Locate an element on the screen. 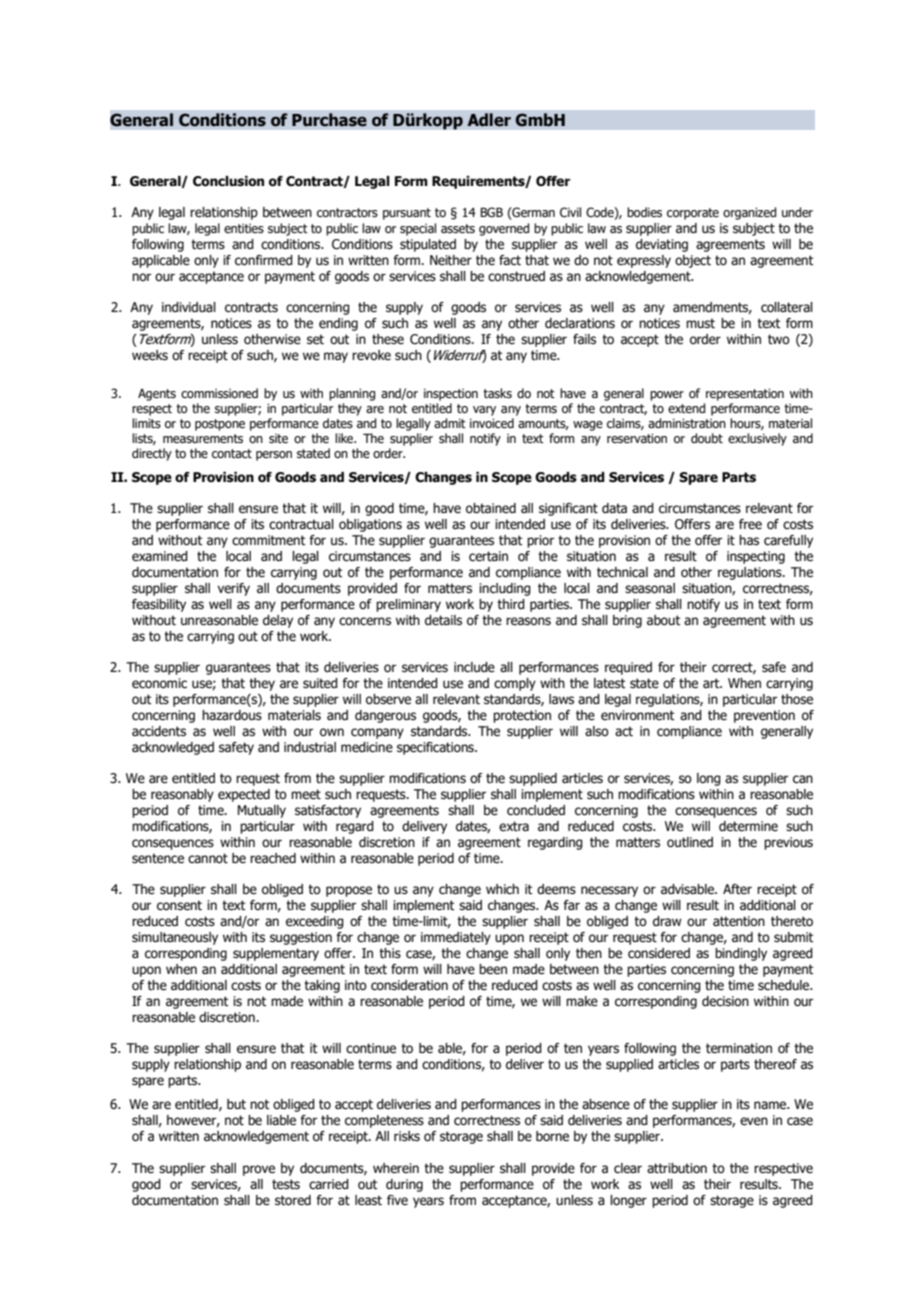  corporate is located at coordinates (693, 214).
